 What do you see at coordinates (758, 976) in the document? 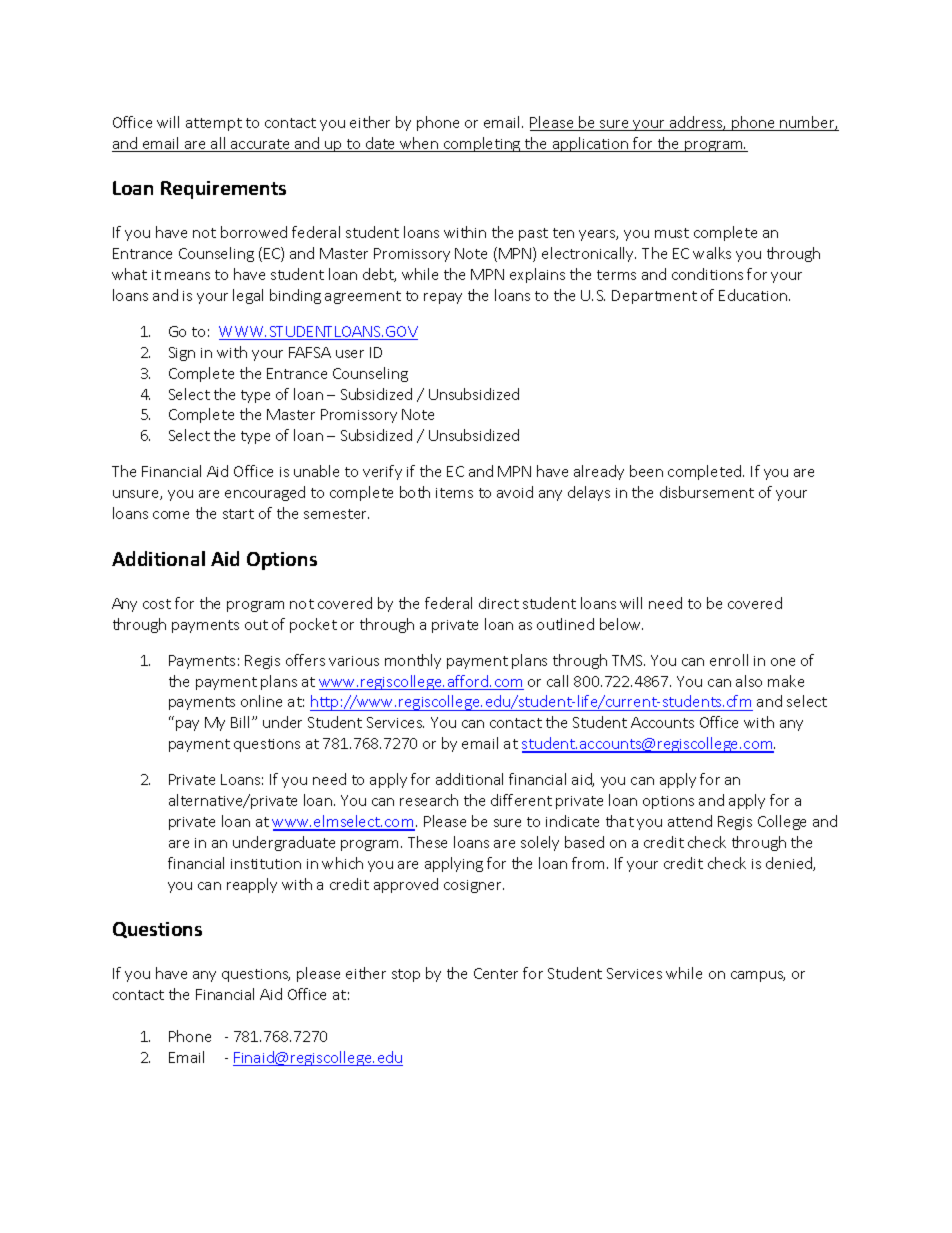
I see `campus` at bounding box center [758, 976].
